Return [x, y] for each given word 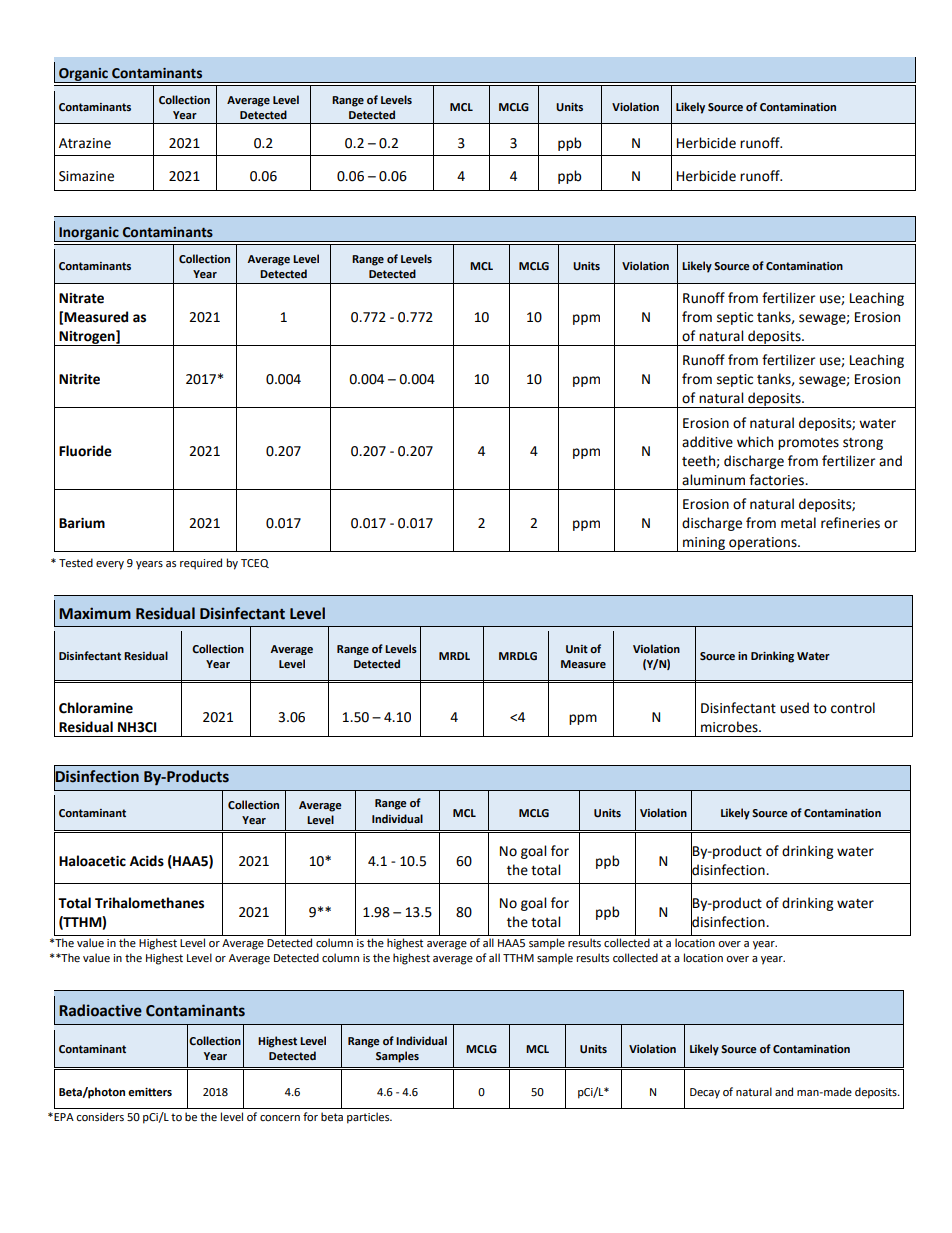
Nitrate [81, 298]
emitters [150, 1092]
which [755, 442]
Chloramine [96, 708]
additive [707, 442]
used [794, 708]
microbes [730, 727]
